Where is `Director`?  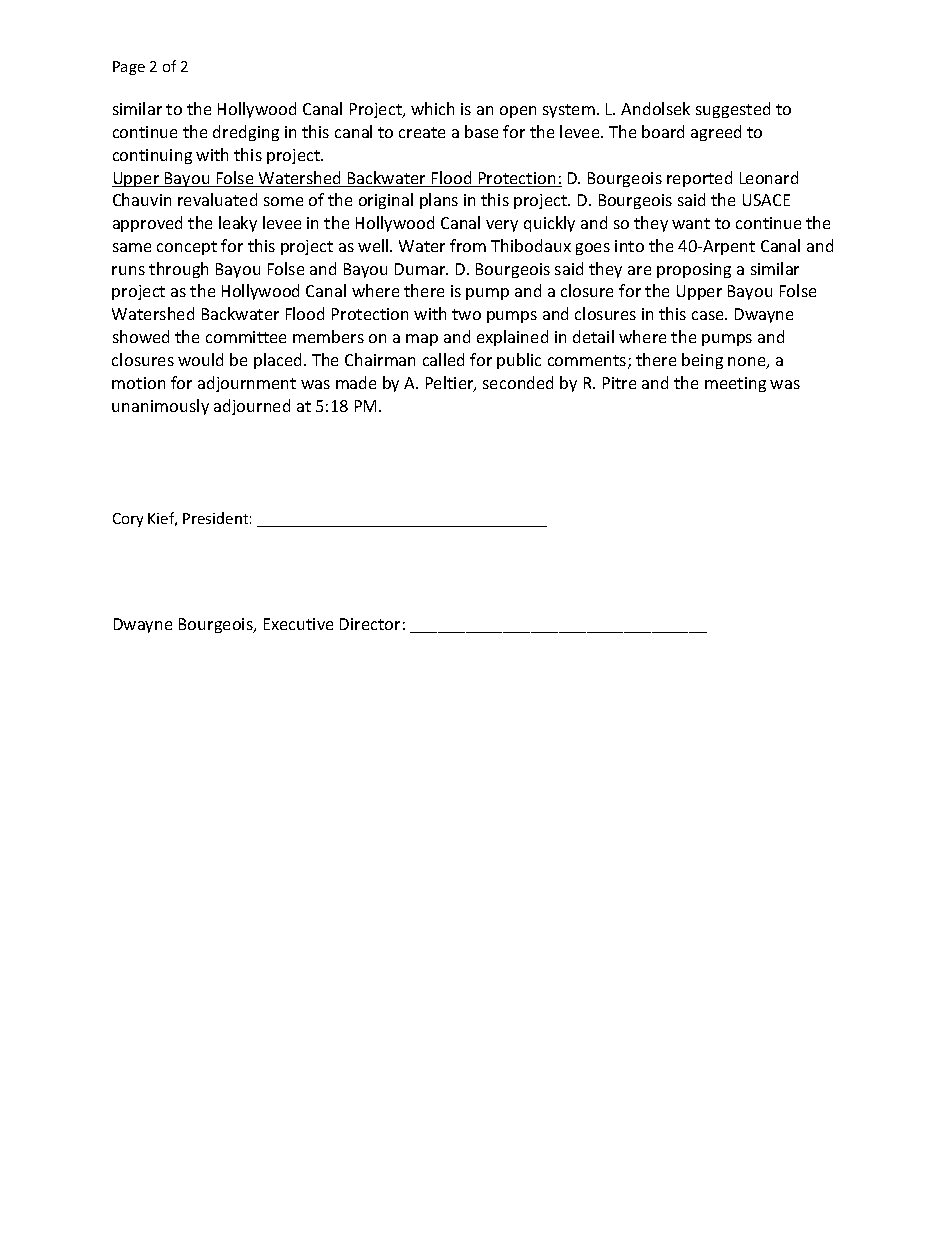 Director is located at coordinates (370, 624).
